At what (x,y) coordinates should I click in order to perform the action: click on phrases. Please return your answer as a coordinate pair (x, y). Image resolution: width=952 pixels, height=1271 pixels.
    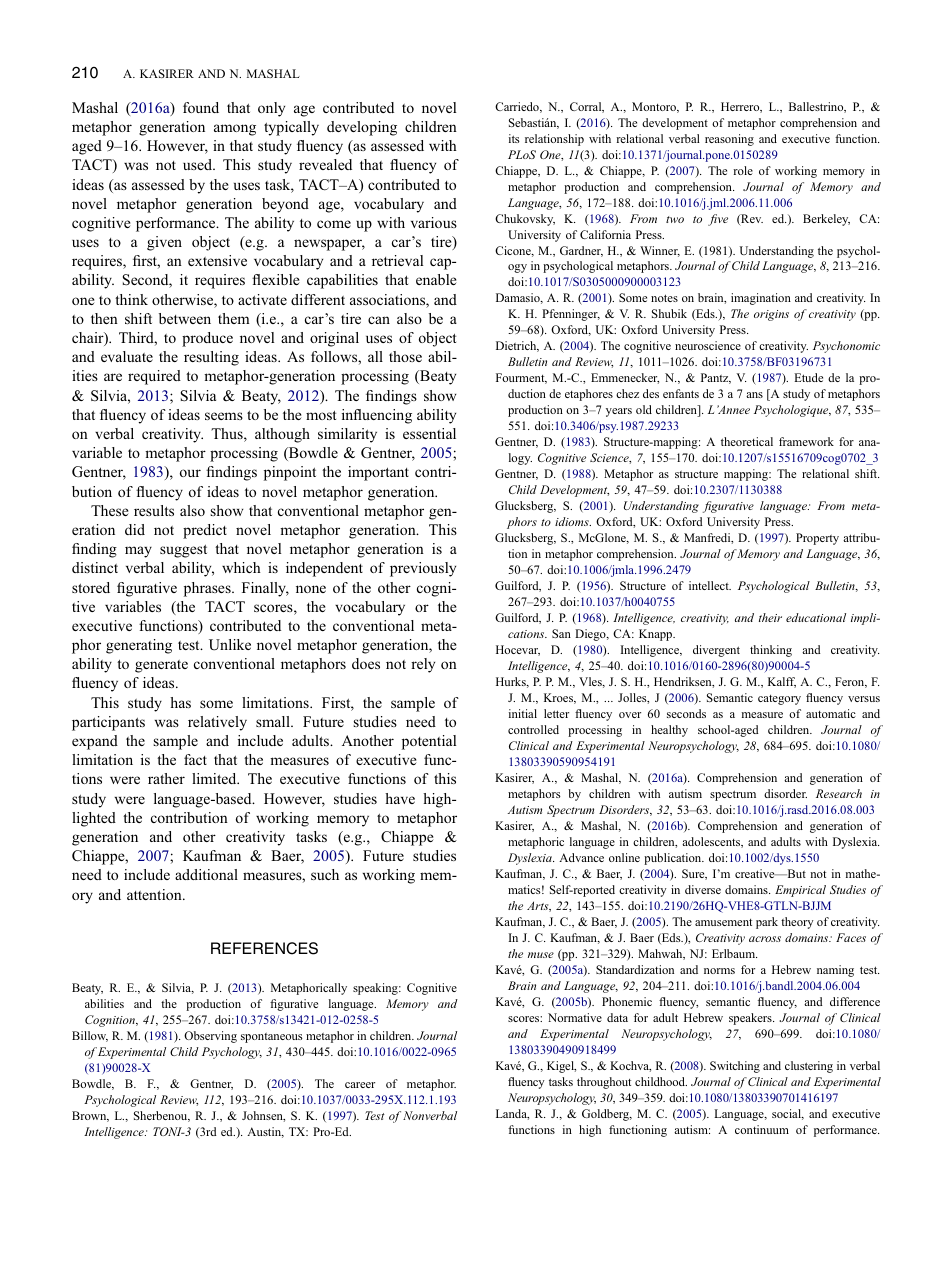
    Looking at the image, I should click on (208, 589).
